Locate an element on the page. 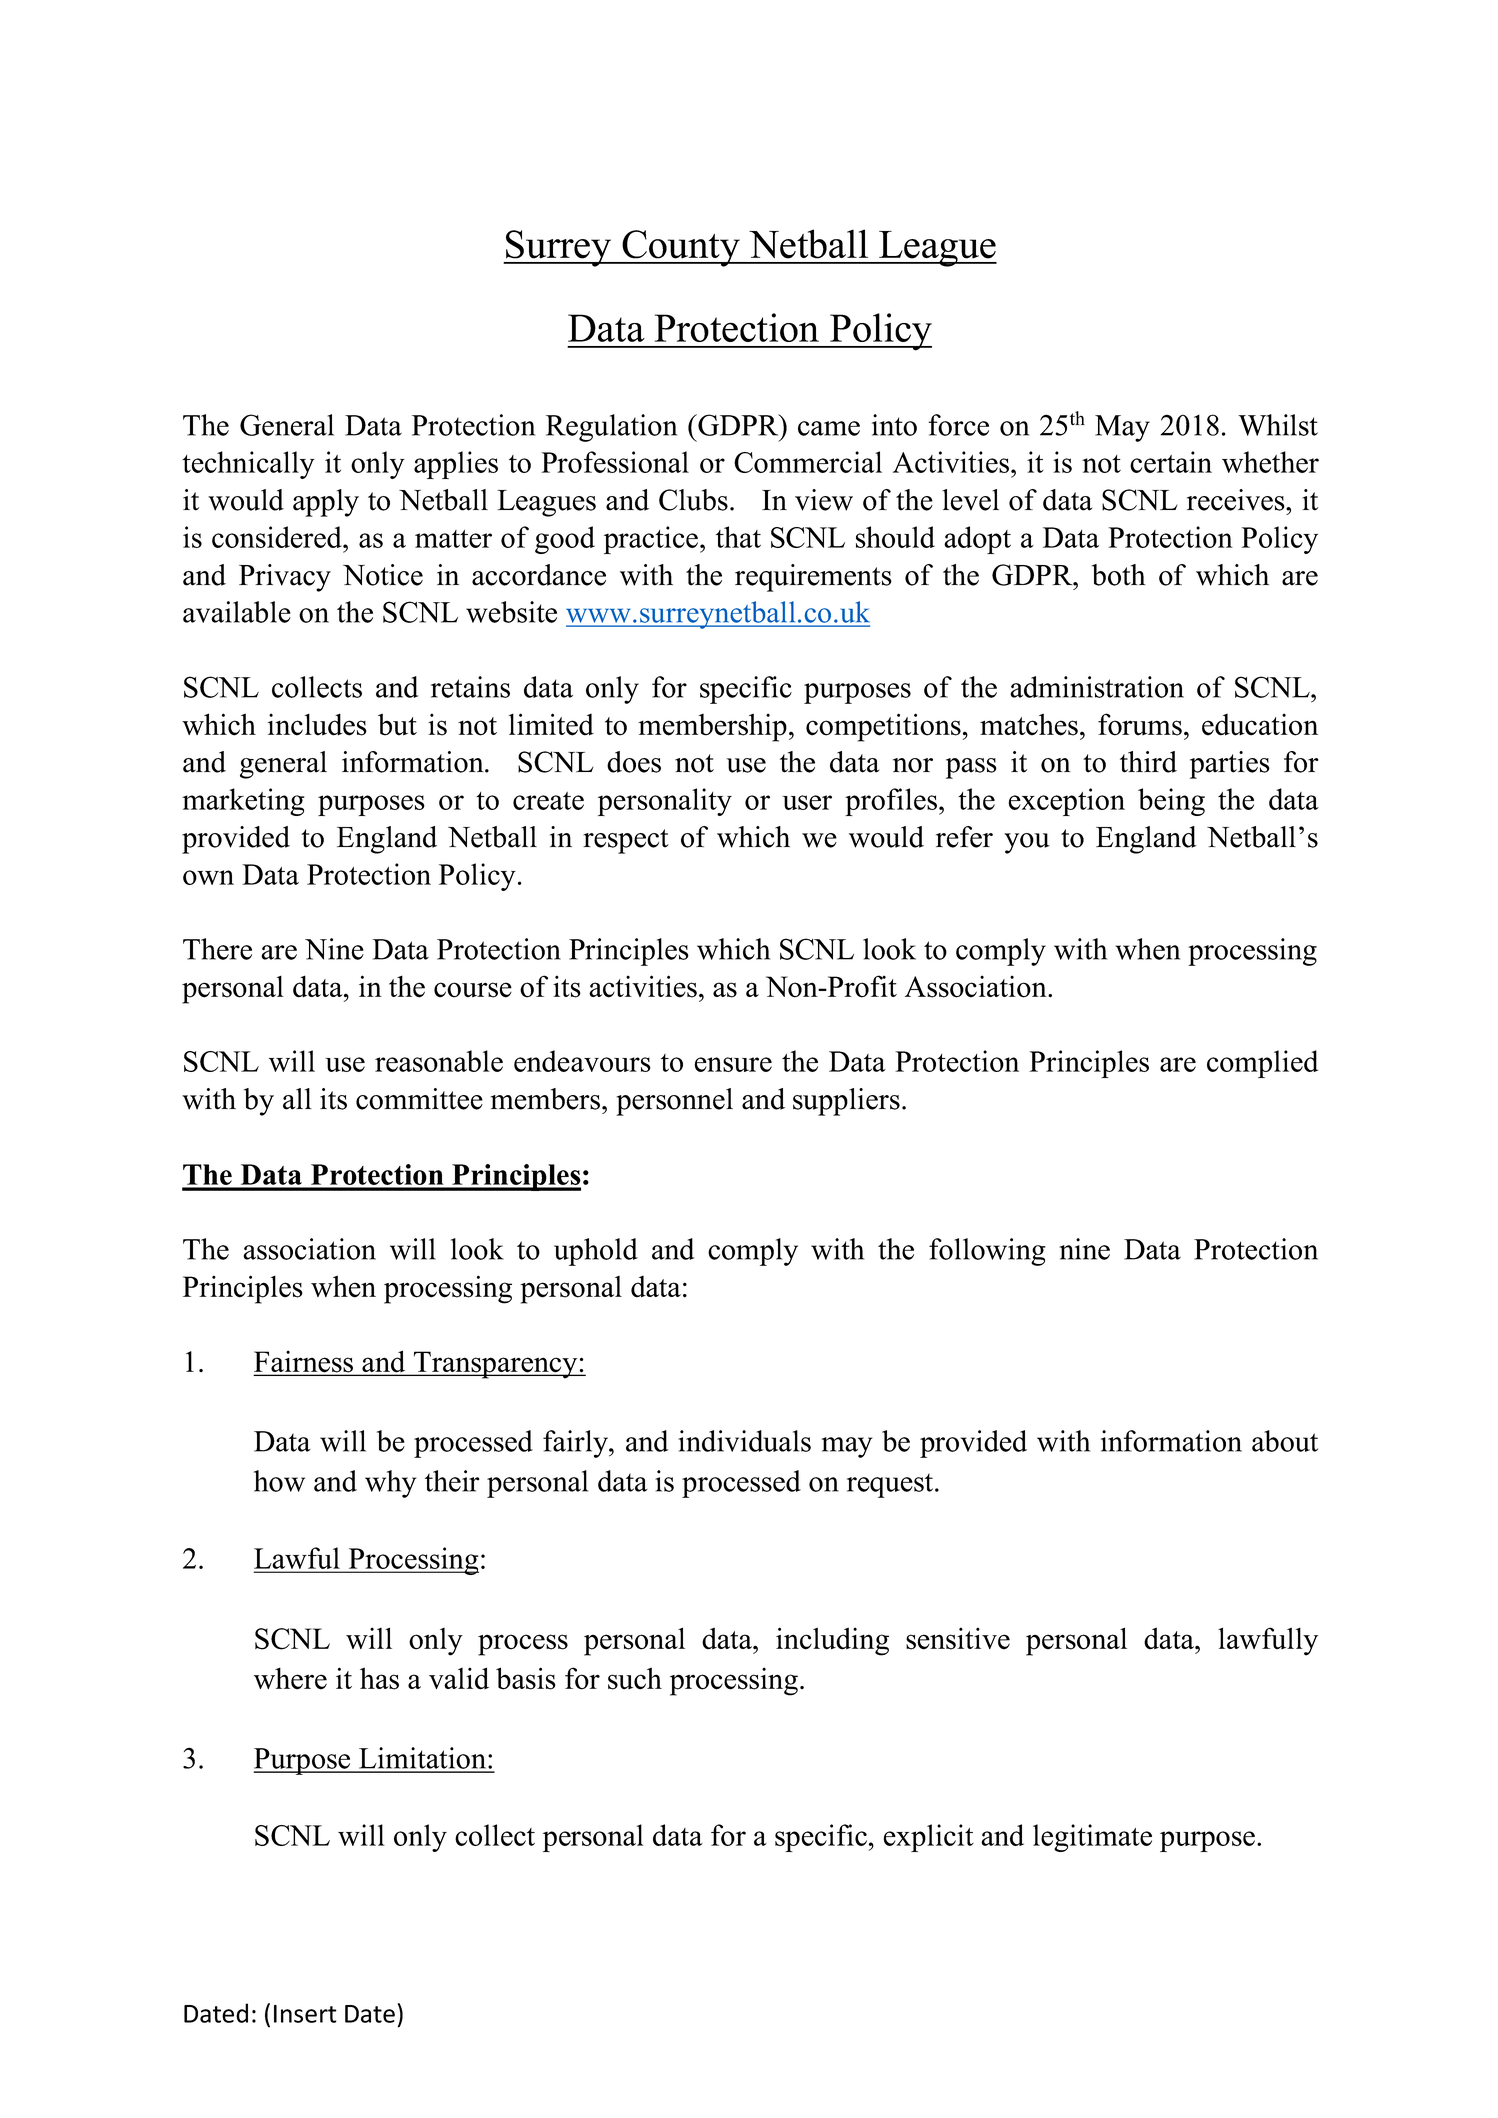 The image size is (1498, 2118). why is located at coordinates (390, 1484).
